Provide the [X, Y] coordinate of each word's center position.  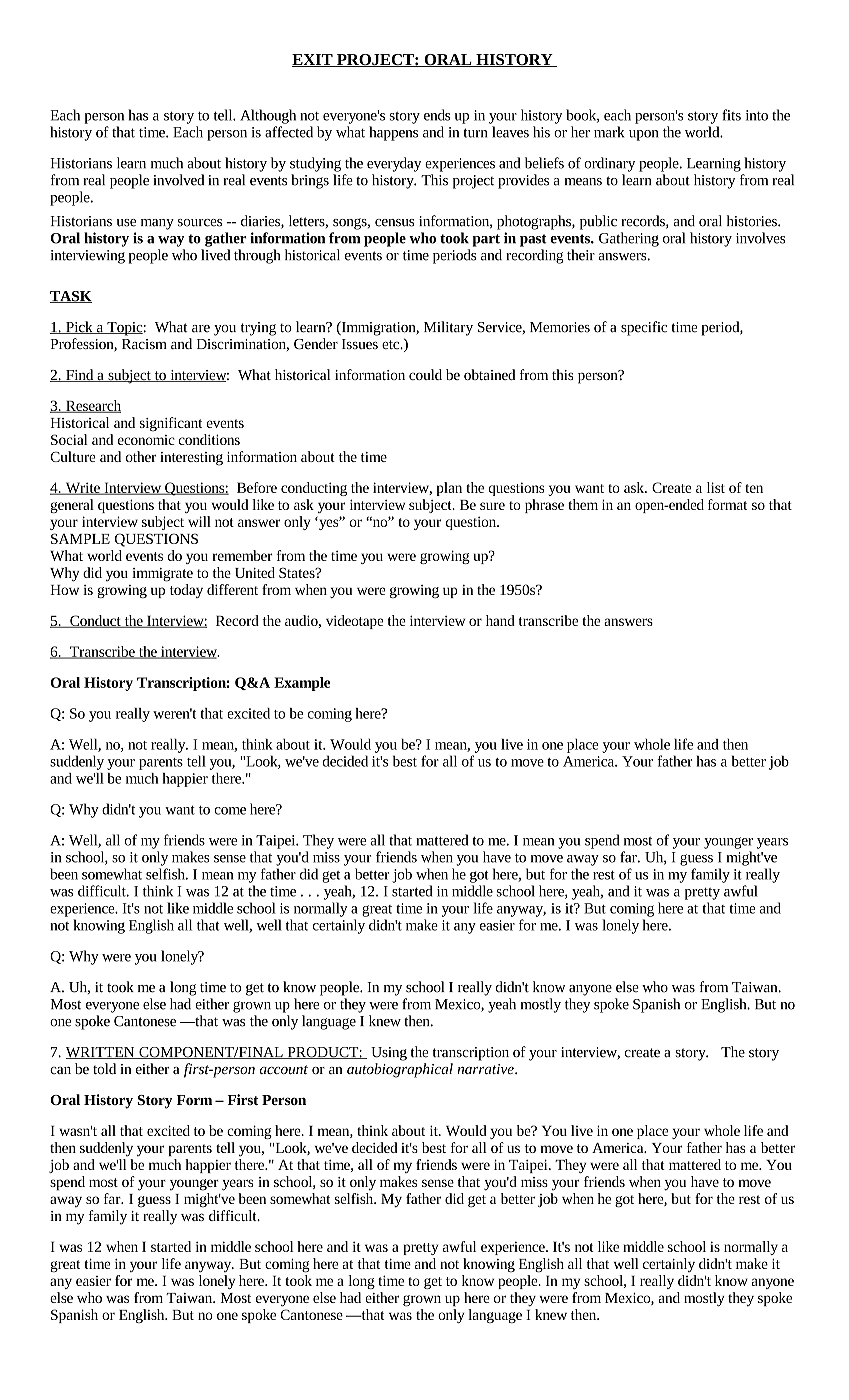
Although [268, 116]
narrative [486, 1069]
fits [731, 115]
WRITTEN [101, 1053]
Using [389, 1054]
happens [393, 133]
